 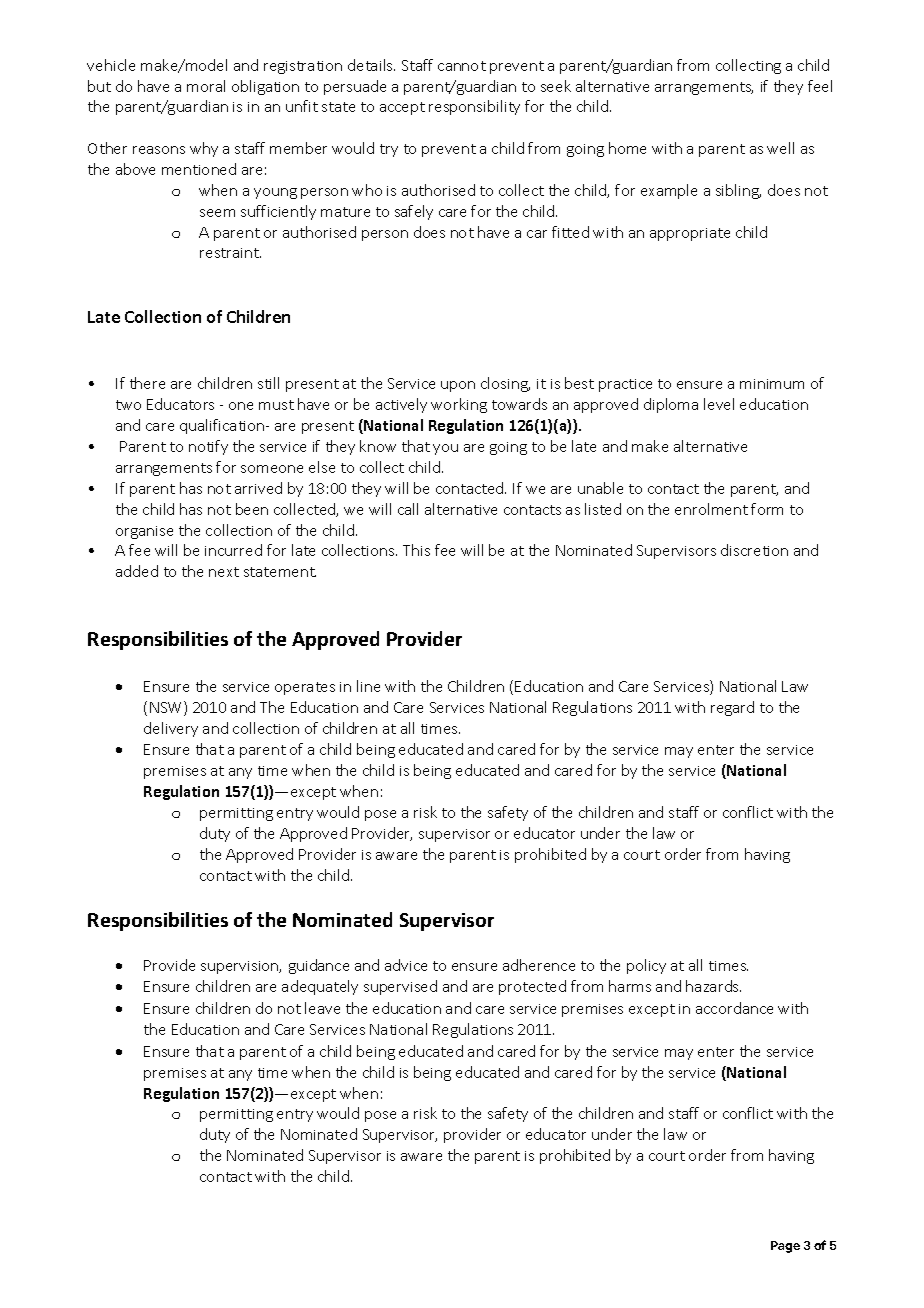 I want to click on moral, so click(x=206, y=86).
